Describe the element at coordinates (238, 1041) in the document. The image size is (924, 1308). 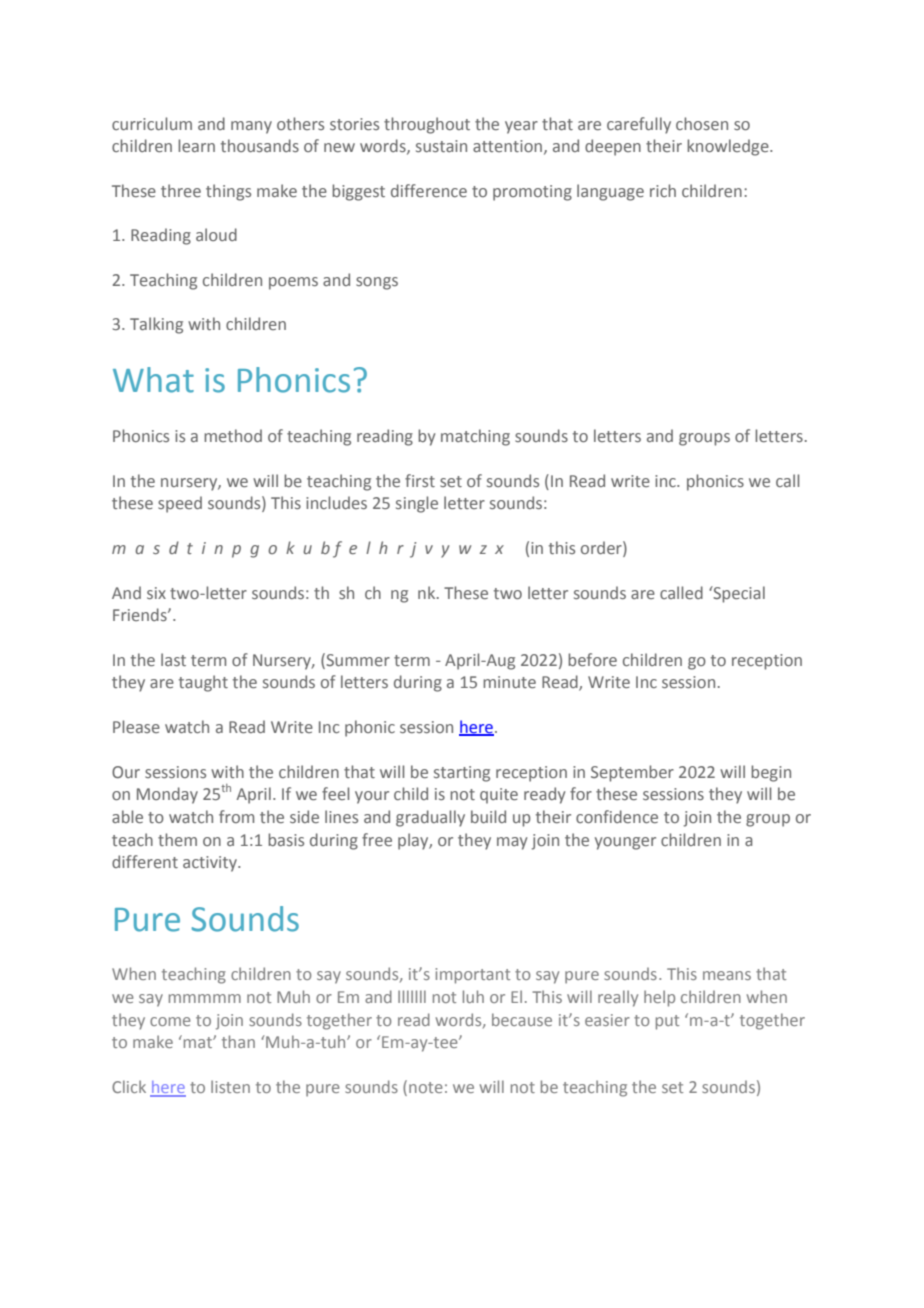
I see `than` at that location.
